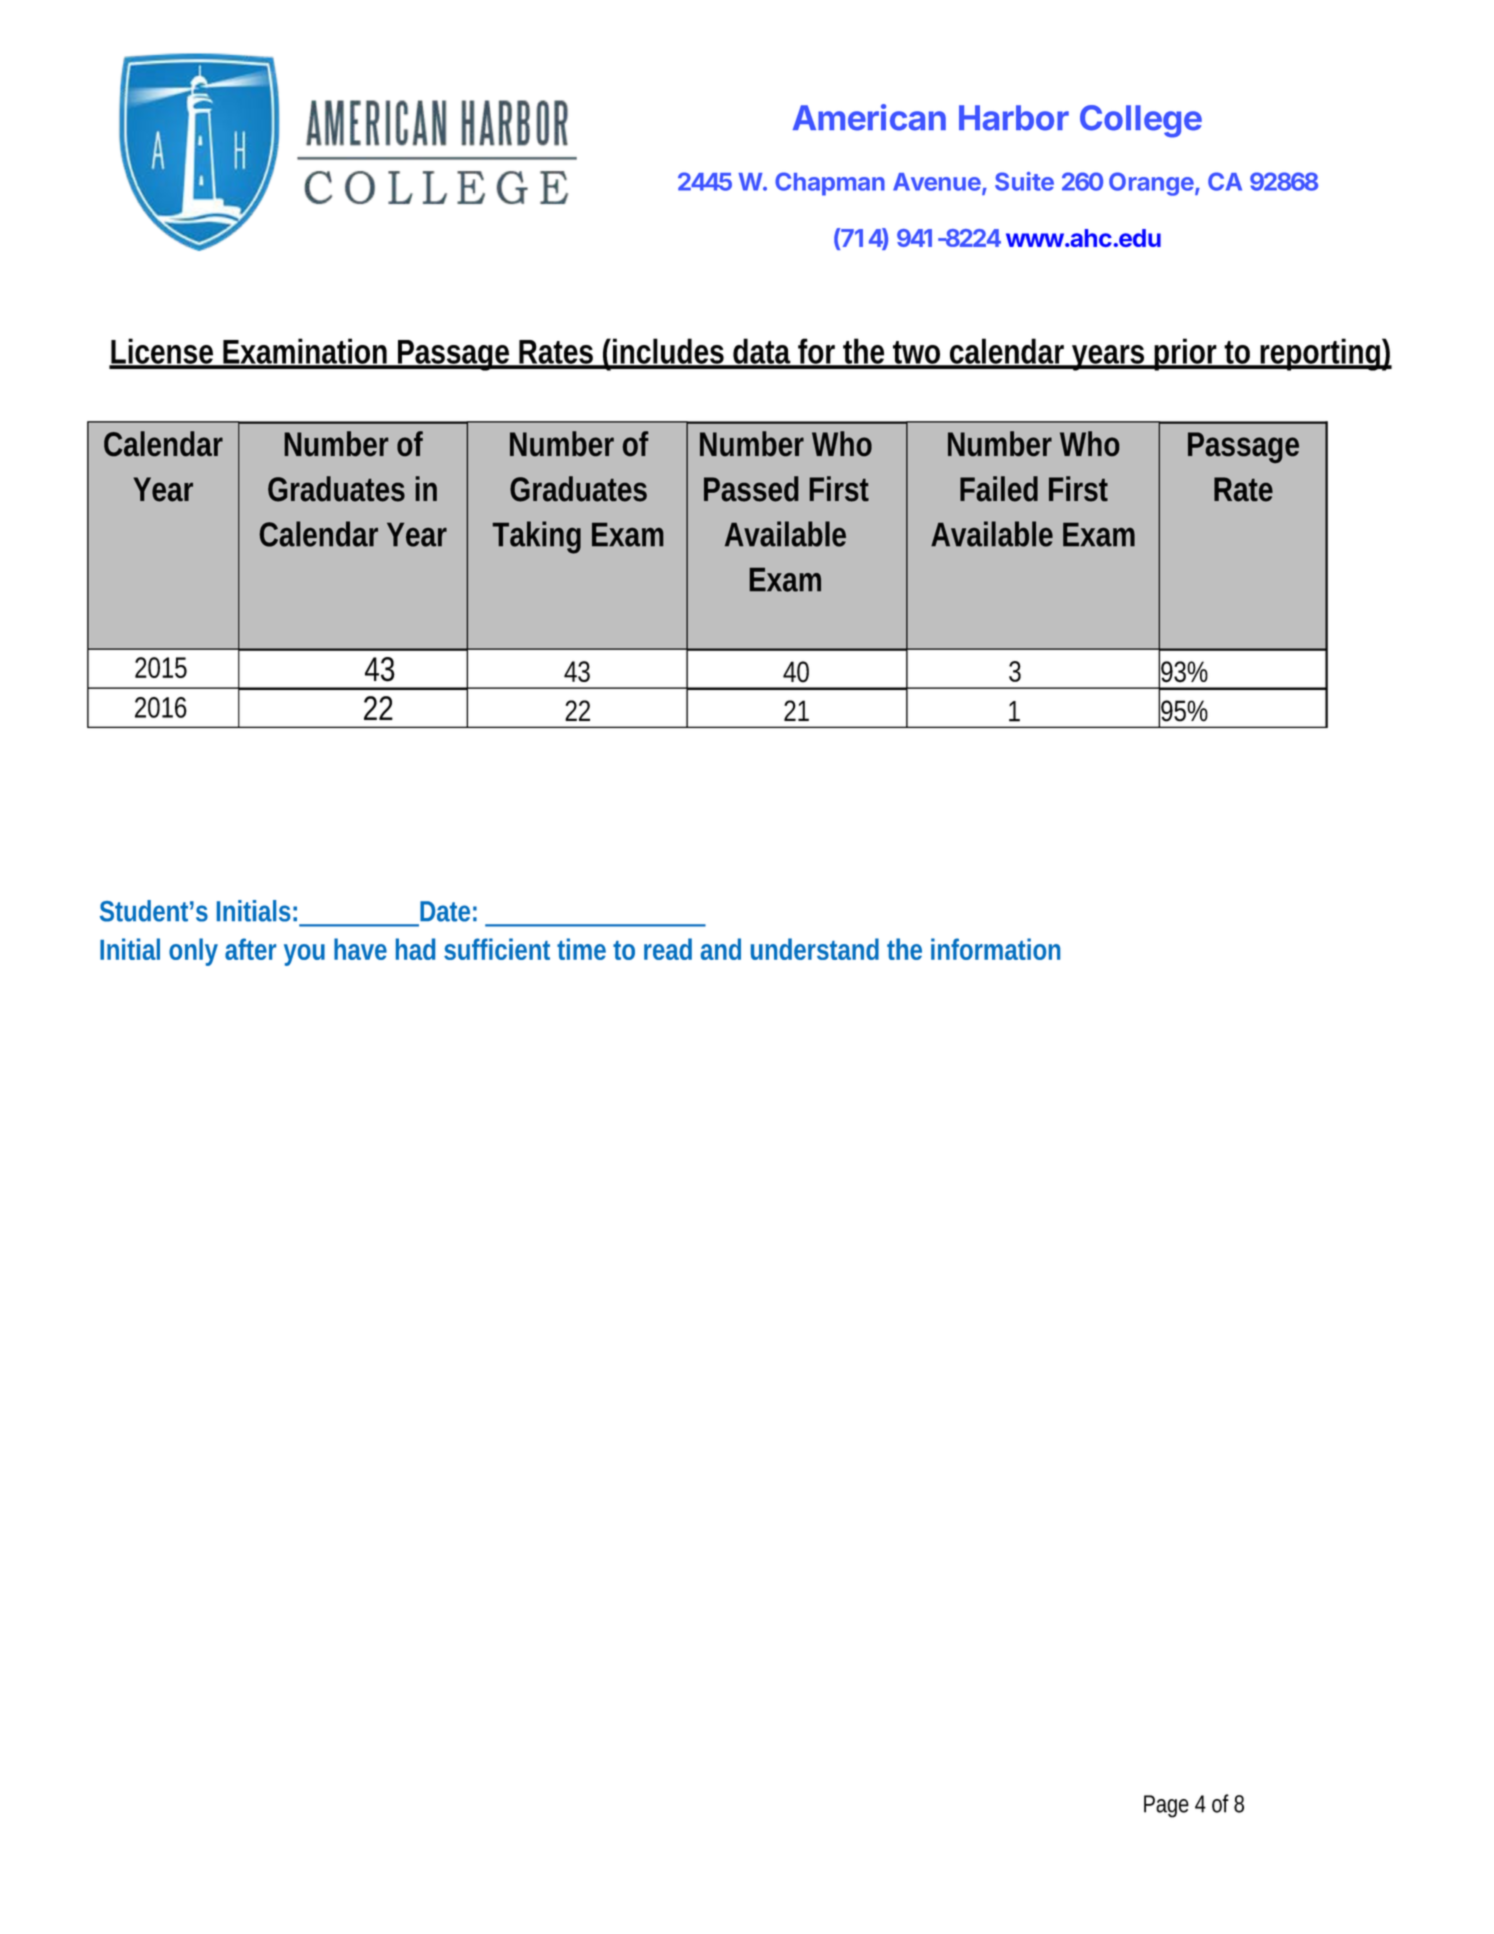 The height and width of the image is (1934, 1494). What do you see at coordinates (995, 949) in the image?
I see `information` at bounding box center [995, 949].
